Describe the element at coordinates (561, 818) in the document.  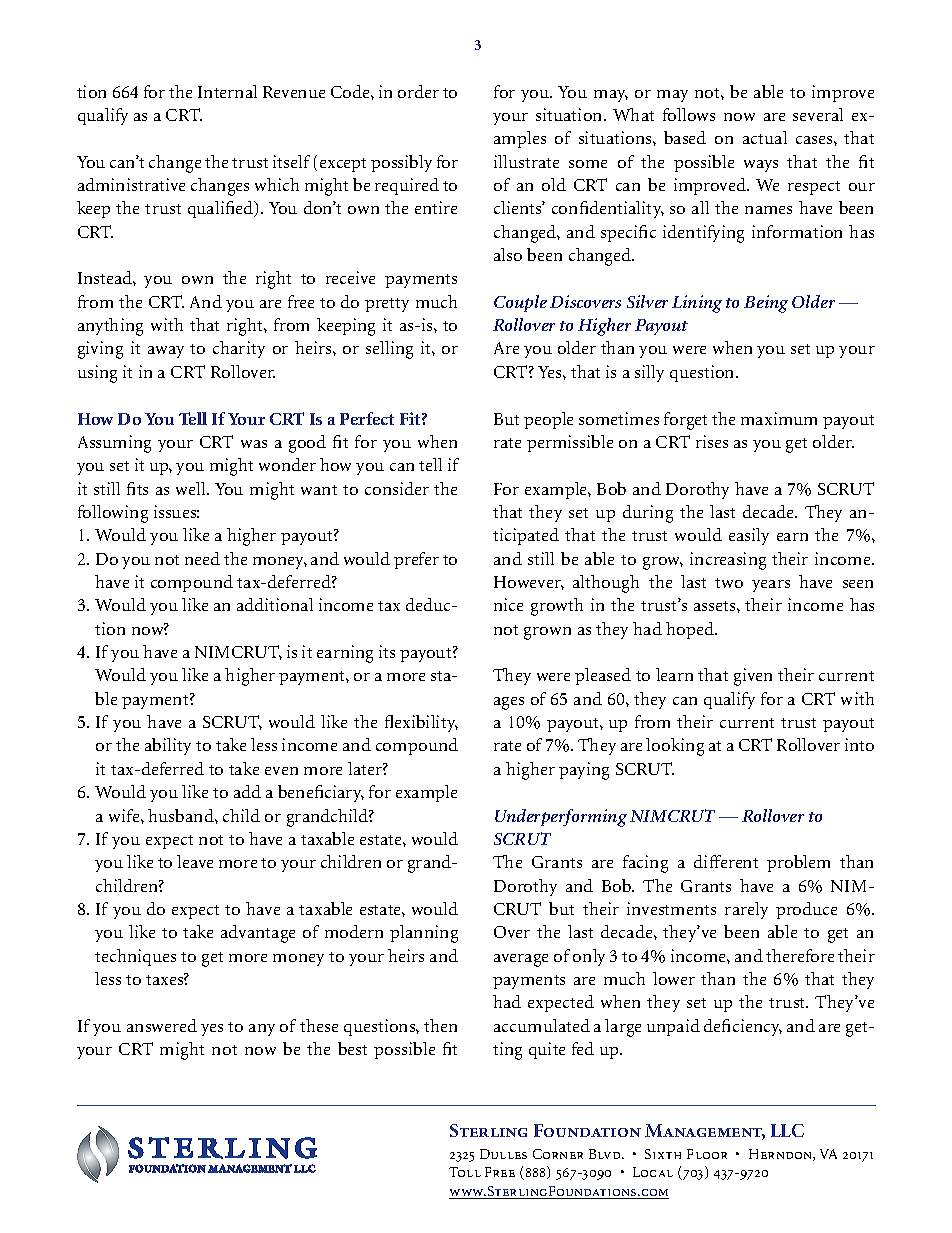
I see `Underperforming` at that location.
